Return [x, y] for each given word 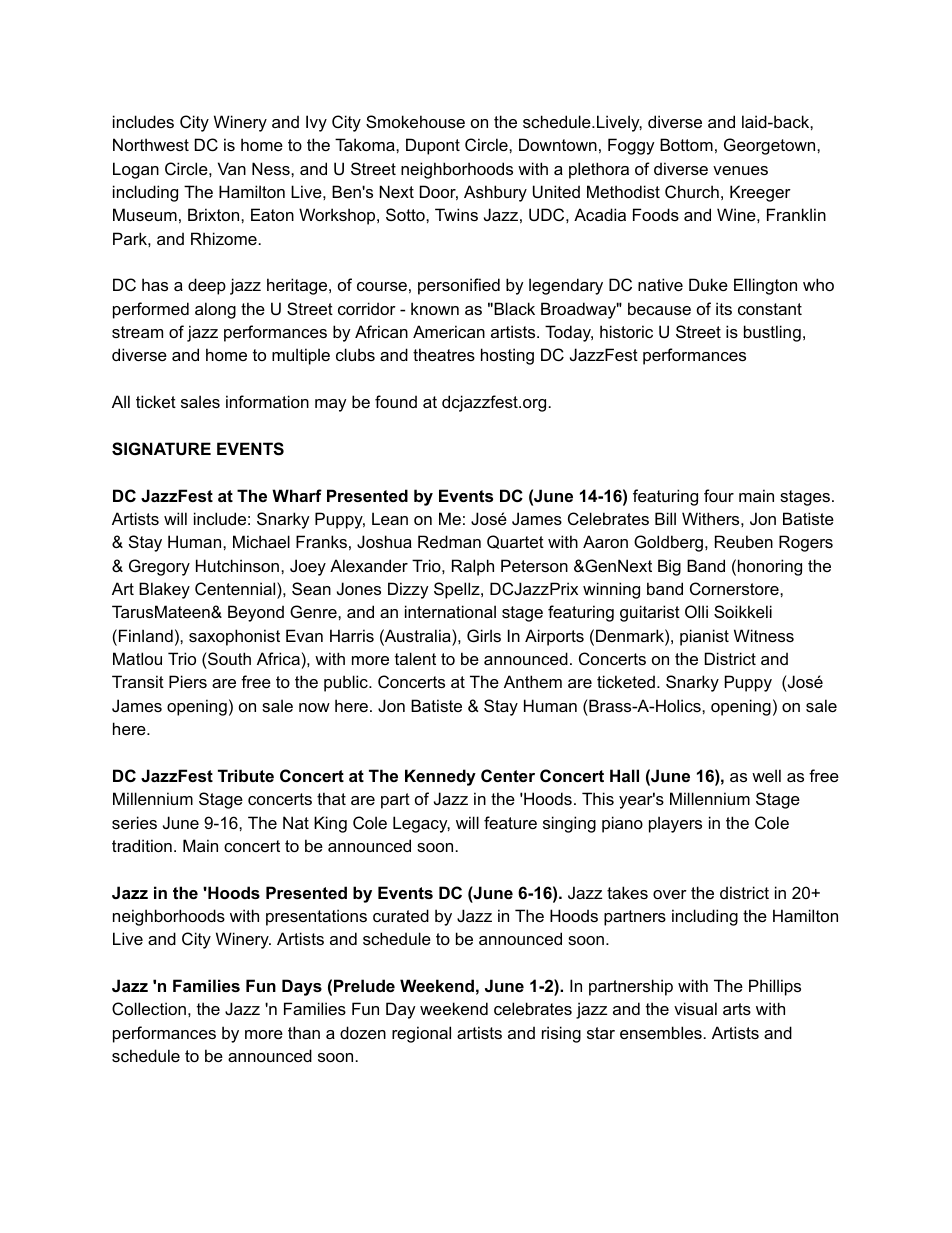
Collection [149, 1008]
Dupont [433, 146]
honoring [770, 567]
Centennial [236, 588]
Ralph [473, 567]
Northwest [151, 144]
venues [740, 170]
